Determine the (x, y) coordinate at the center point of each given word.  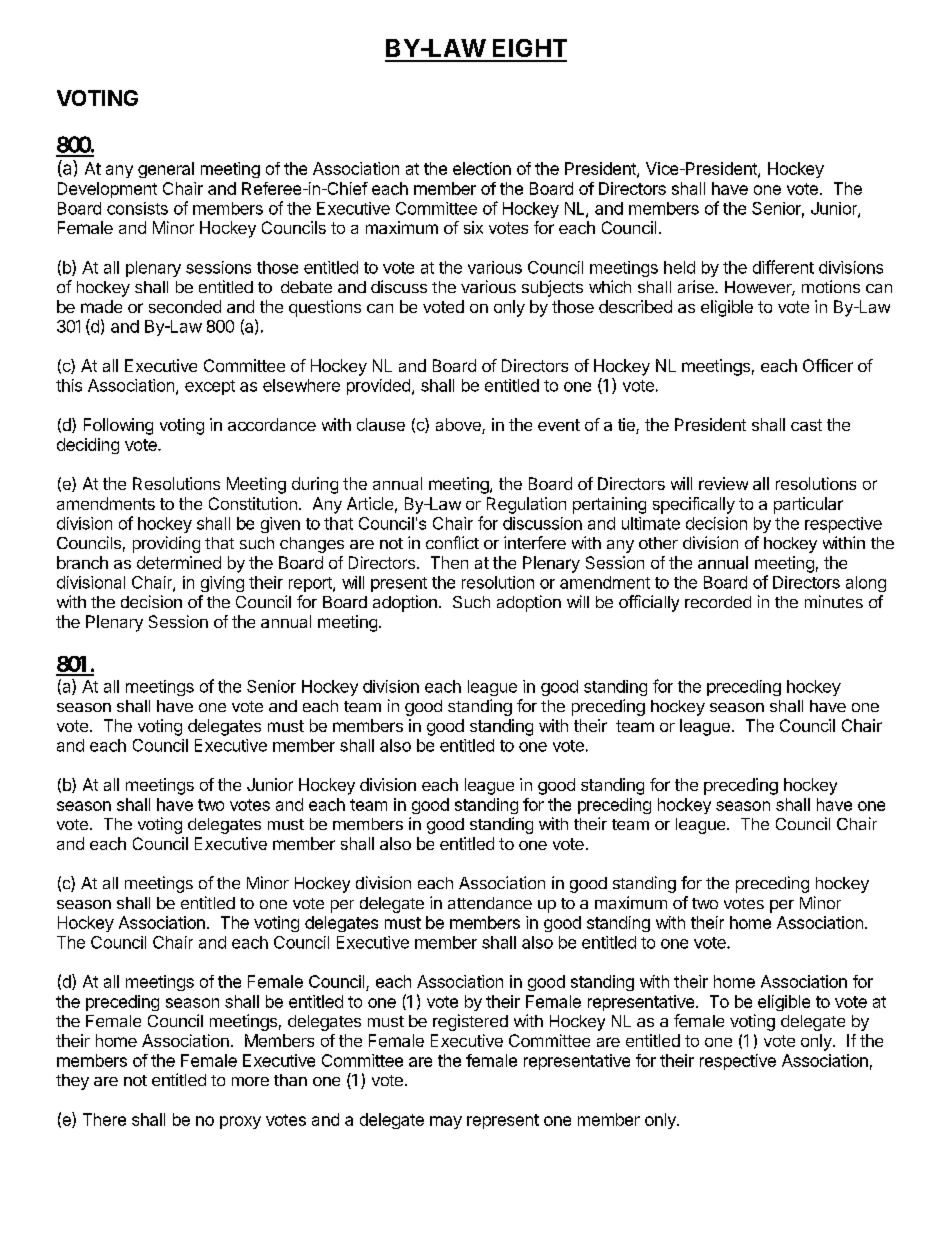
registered (470, 1022)
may (446, 1122)
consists (137, 208)
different (783, 267)
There (104, 1119)
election (482, 168)
